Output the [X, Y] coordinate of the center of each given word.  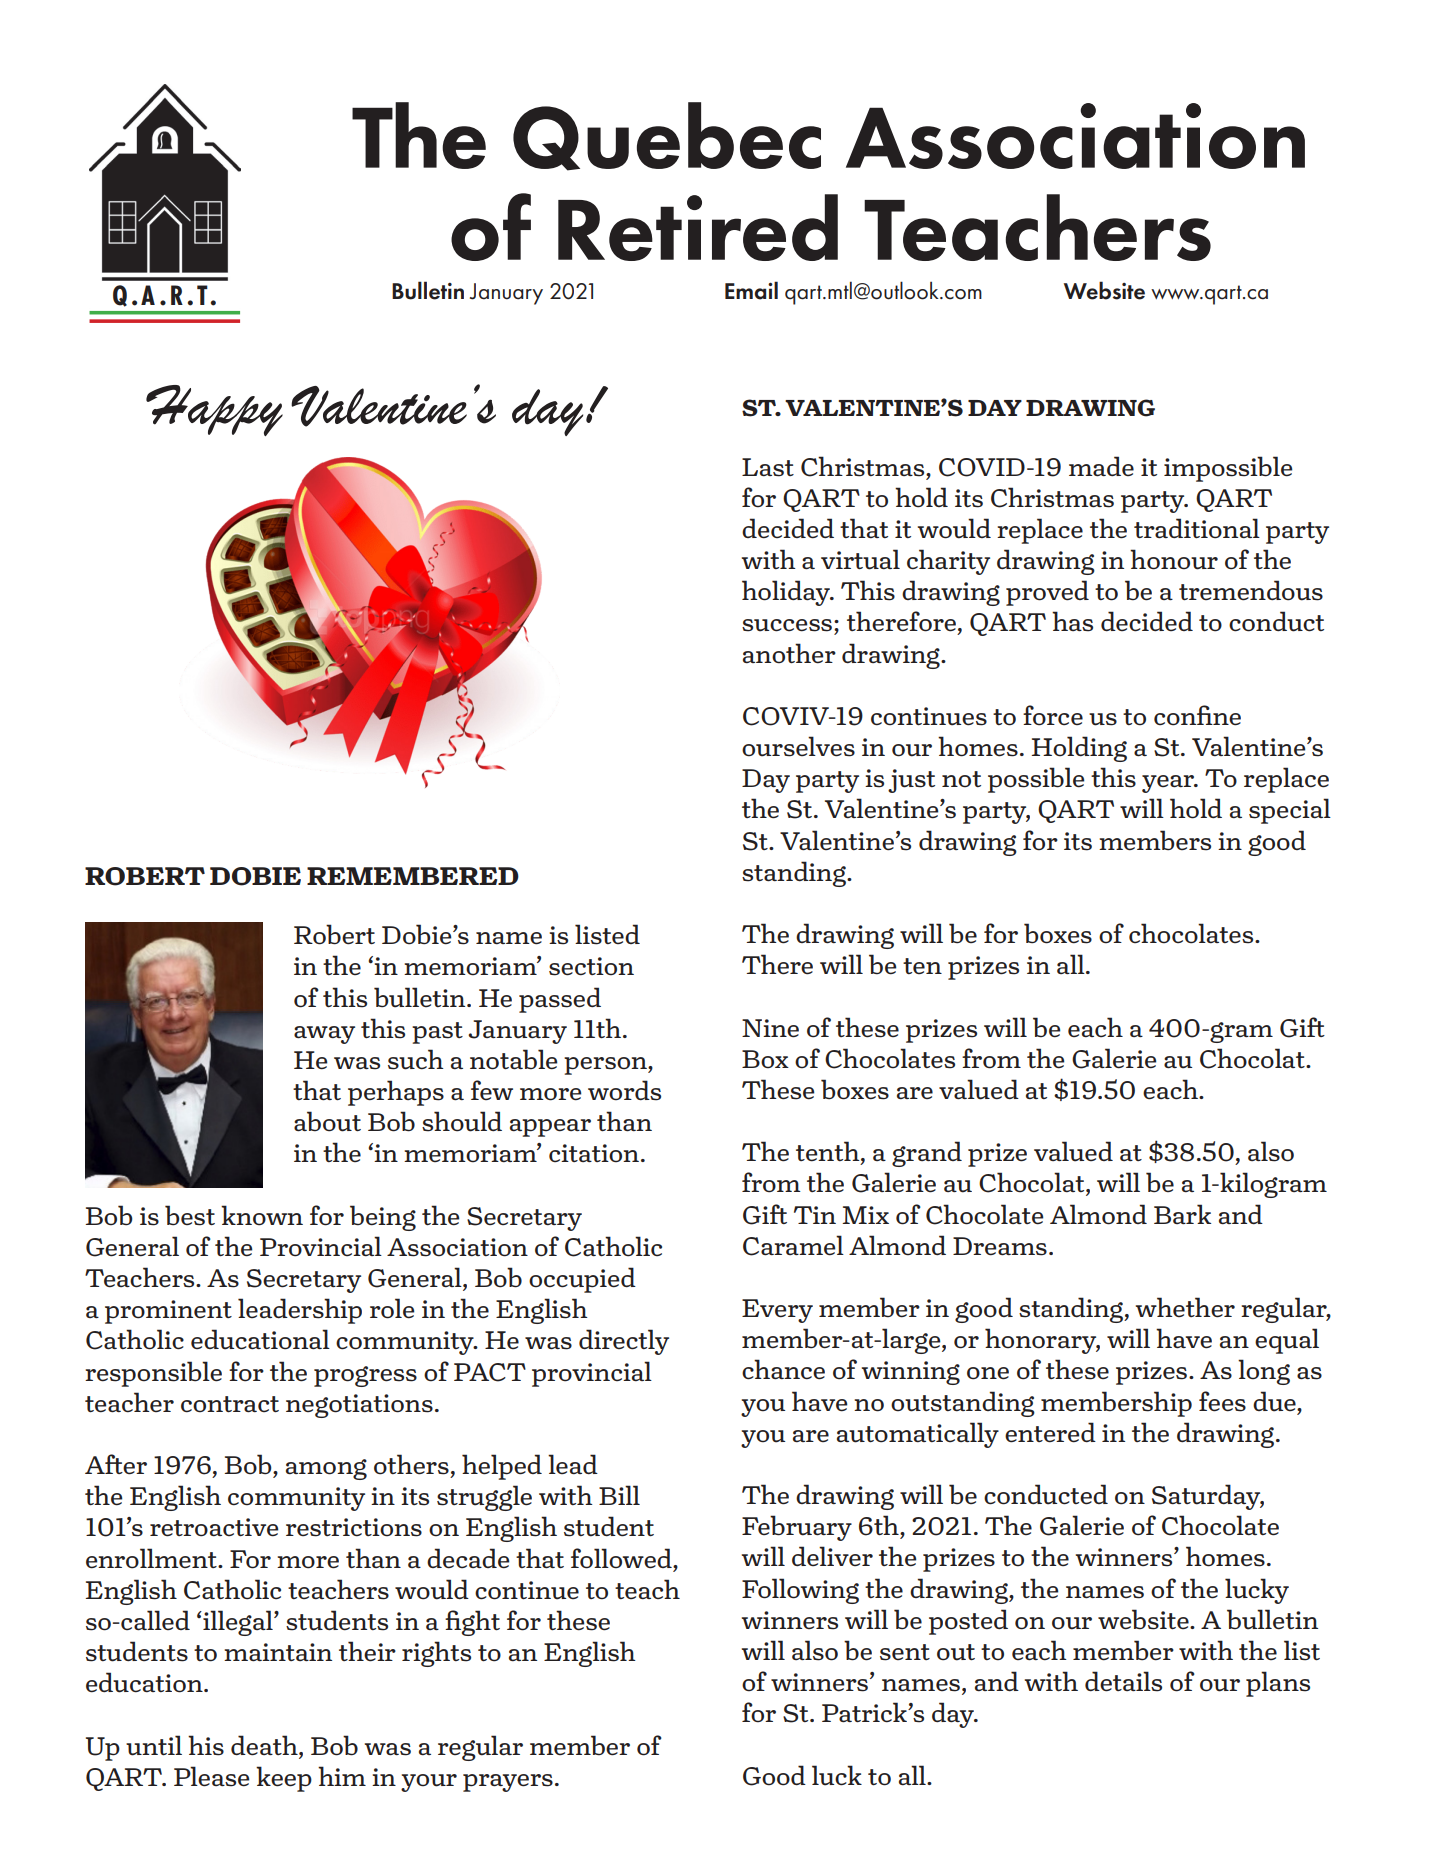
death [265, 1745]
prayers [508, 1783]
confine [1197, 715]
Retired [698, 227]
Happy [214, 410]
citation [594, 1153]
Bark [1182, 1214]
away [324, 1035]
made [1101, 466]
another [789, 653]
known [262, 1215]
